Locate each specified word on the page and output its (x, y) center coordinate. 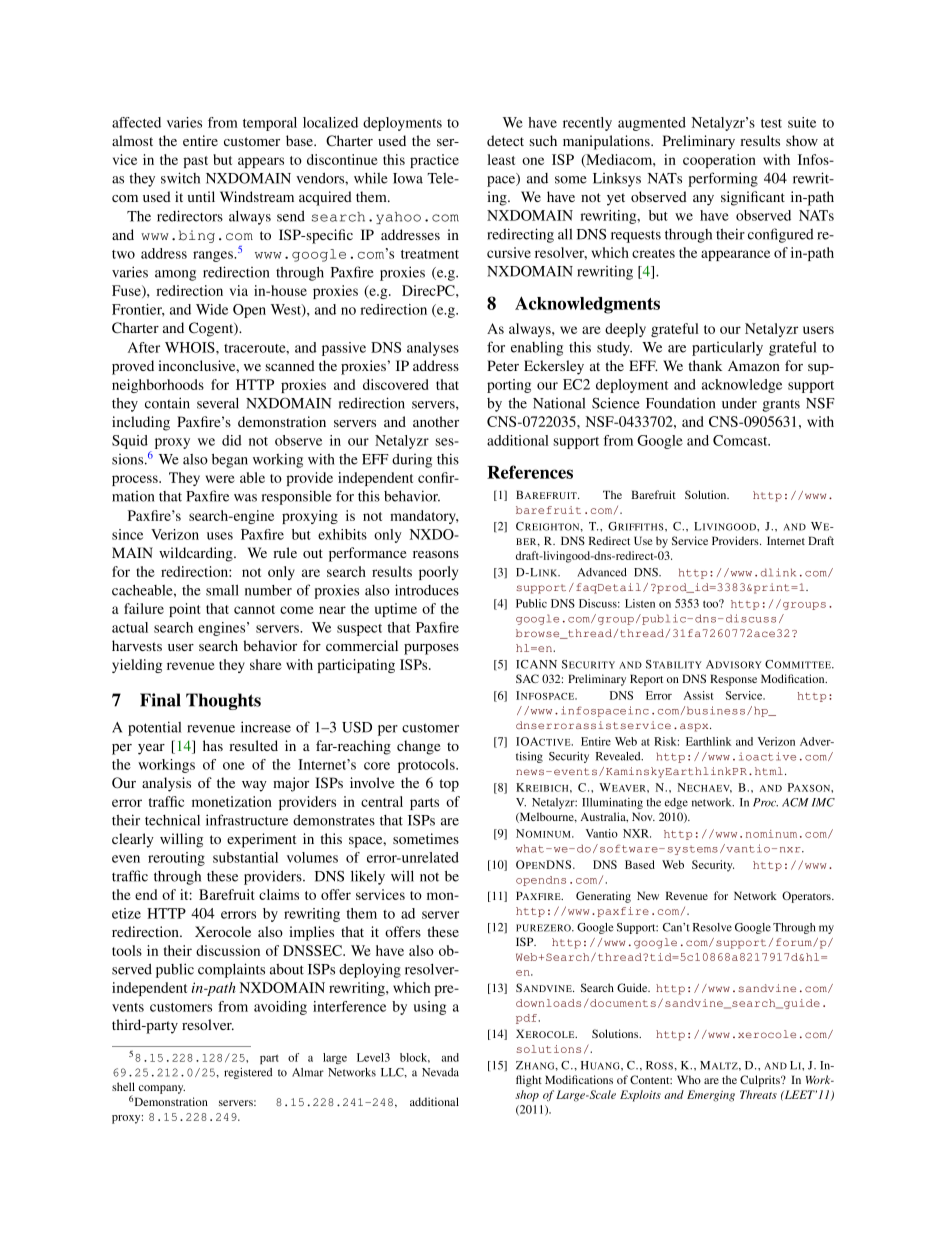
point (185, 610)
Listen (640, 603)
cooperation (719, 161)
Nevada (440, 1072)
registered (248, 1073)
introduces (427, 590)
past (195, 162)
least (501, 159)
